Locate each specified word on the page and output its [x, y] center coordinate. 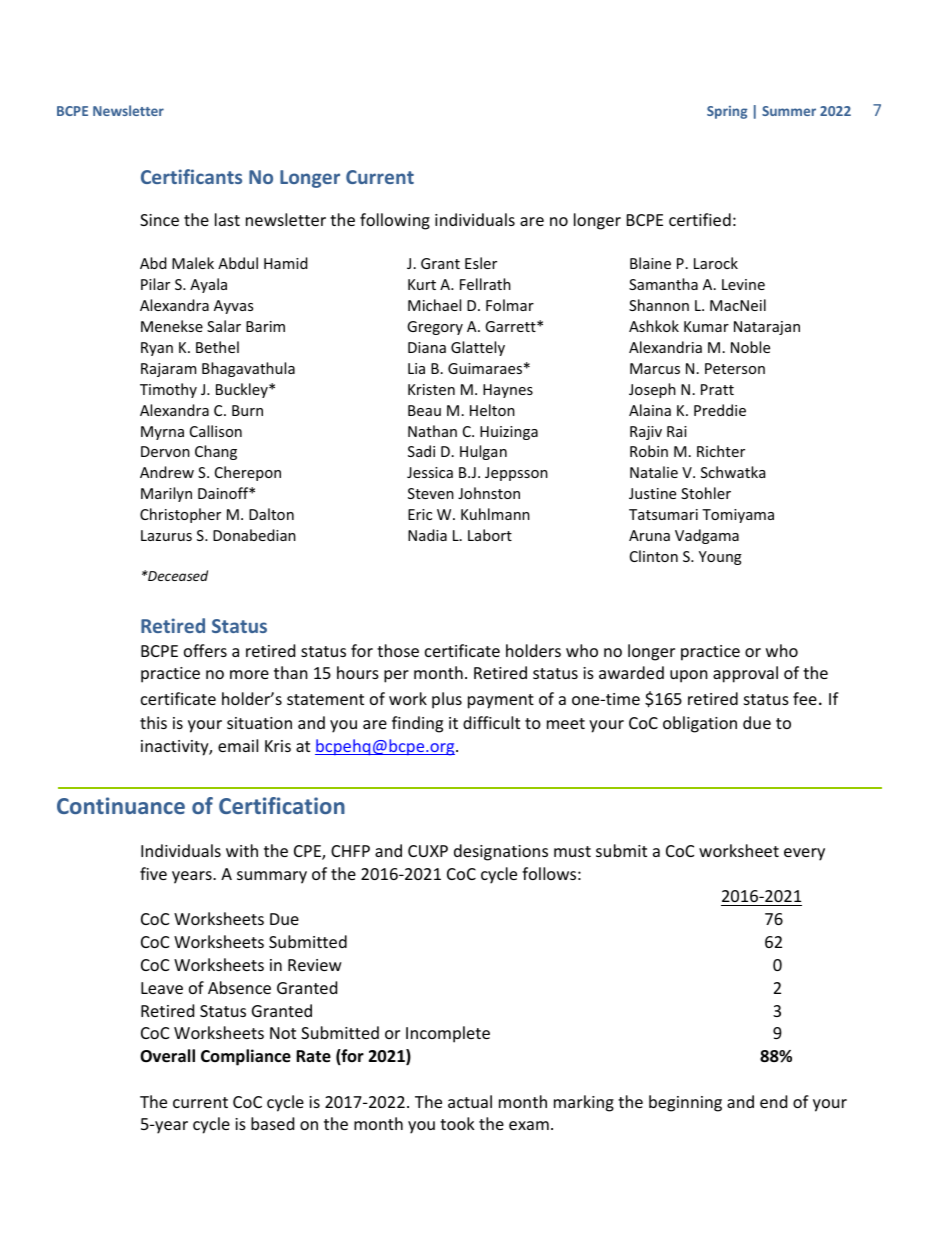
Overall [167, 1056]
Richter [721, 451]
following [395, 221]
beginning [685, 1103]
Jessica [430, 472]
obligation [700, 724]
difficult [491, 722]
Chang [216, 452]
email [238, 745]
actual [470, 1101]
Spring [727, 112]
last [227, 219]
